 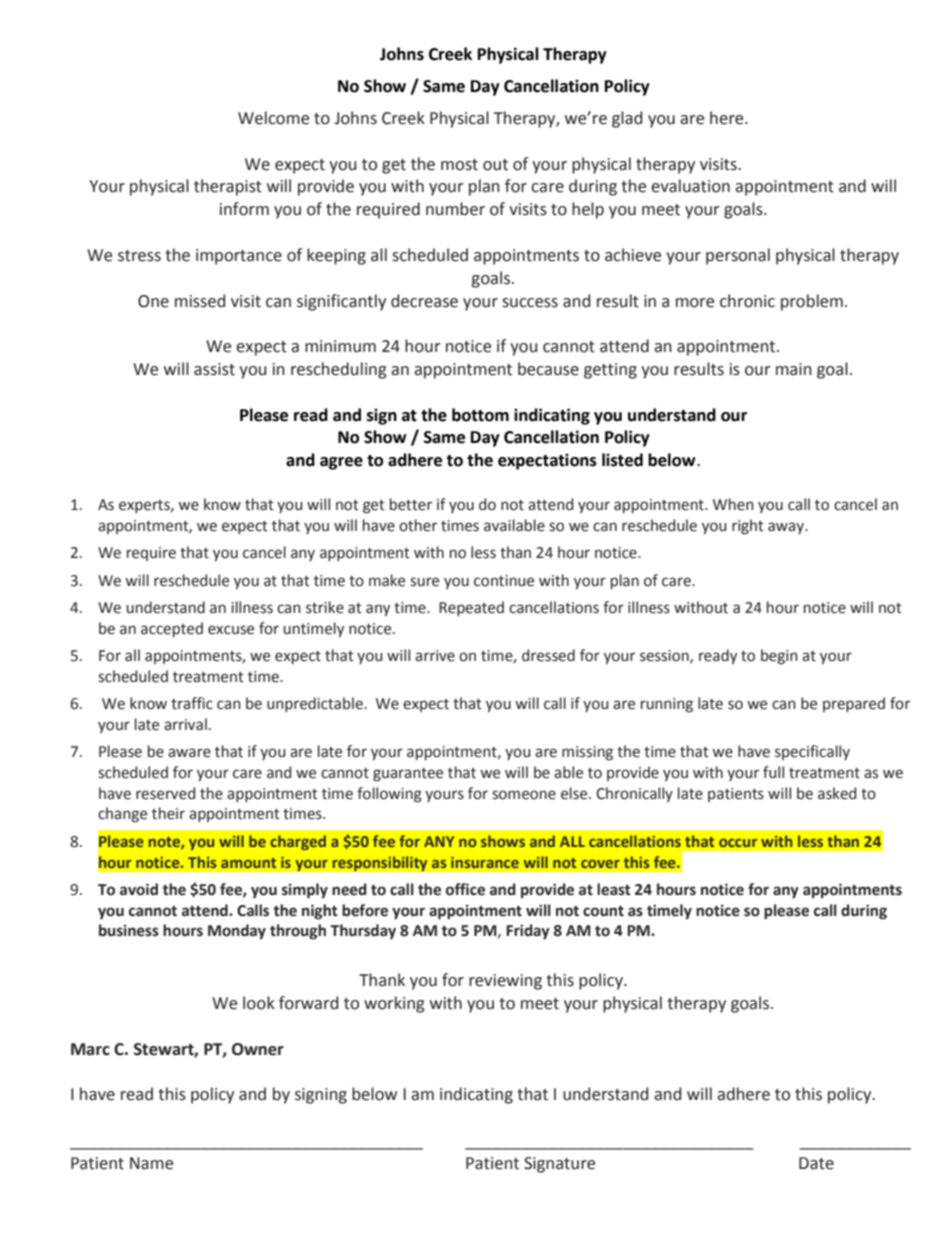 I want to click on their, so click(x=168, y=813).
